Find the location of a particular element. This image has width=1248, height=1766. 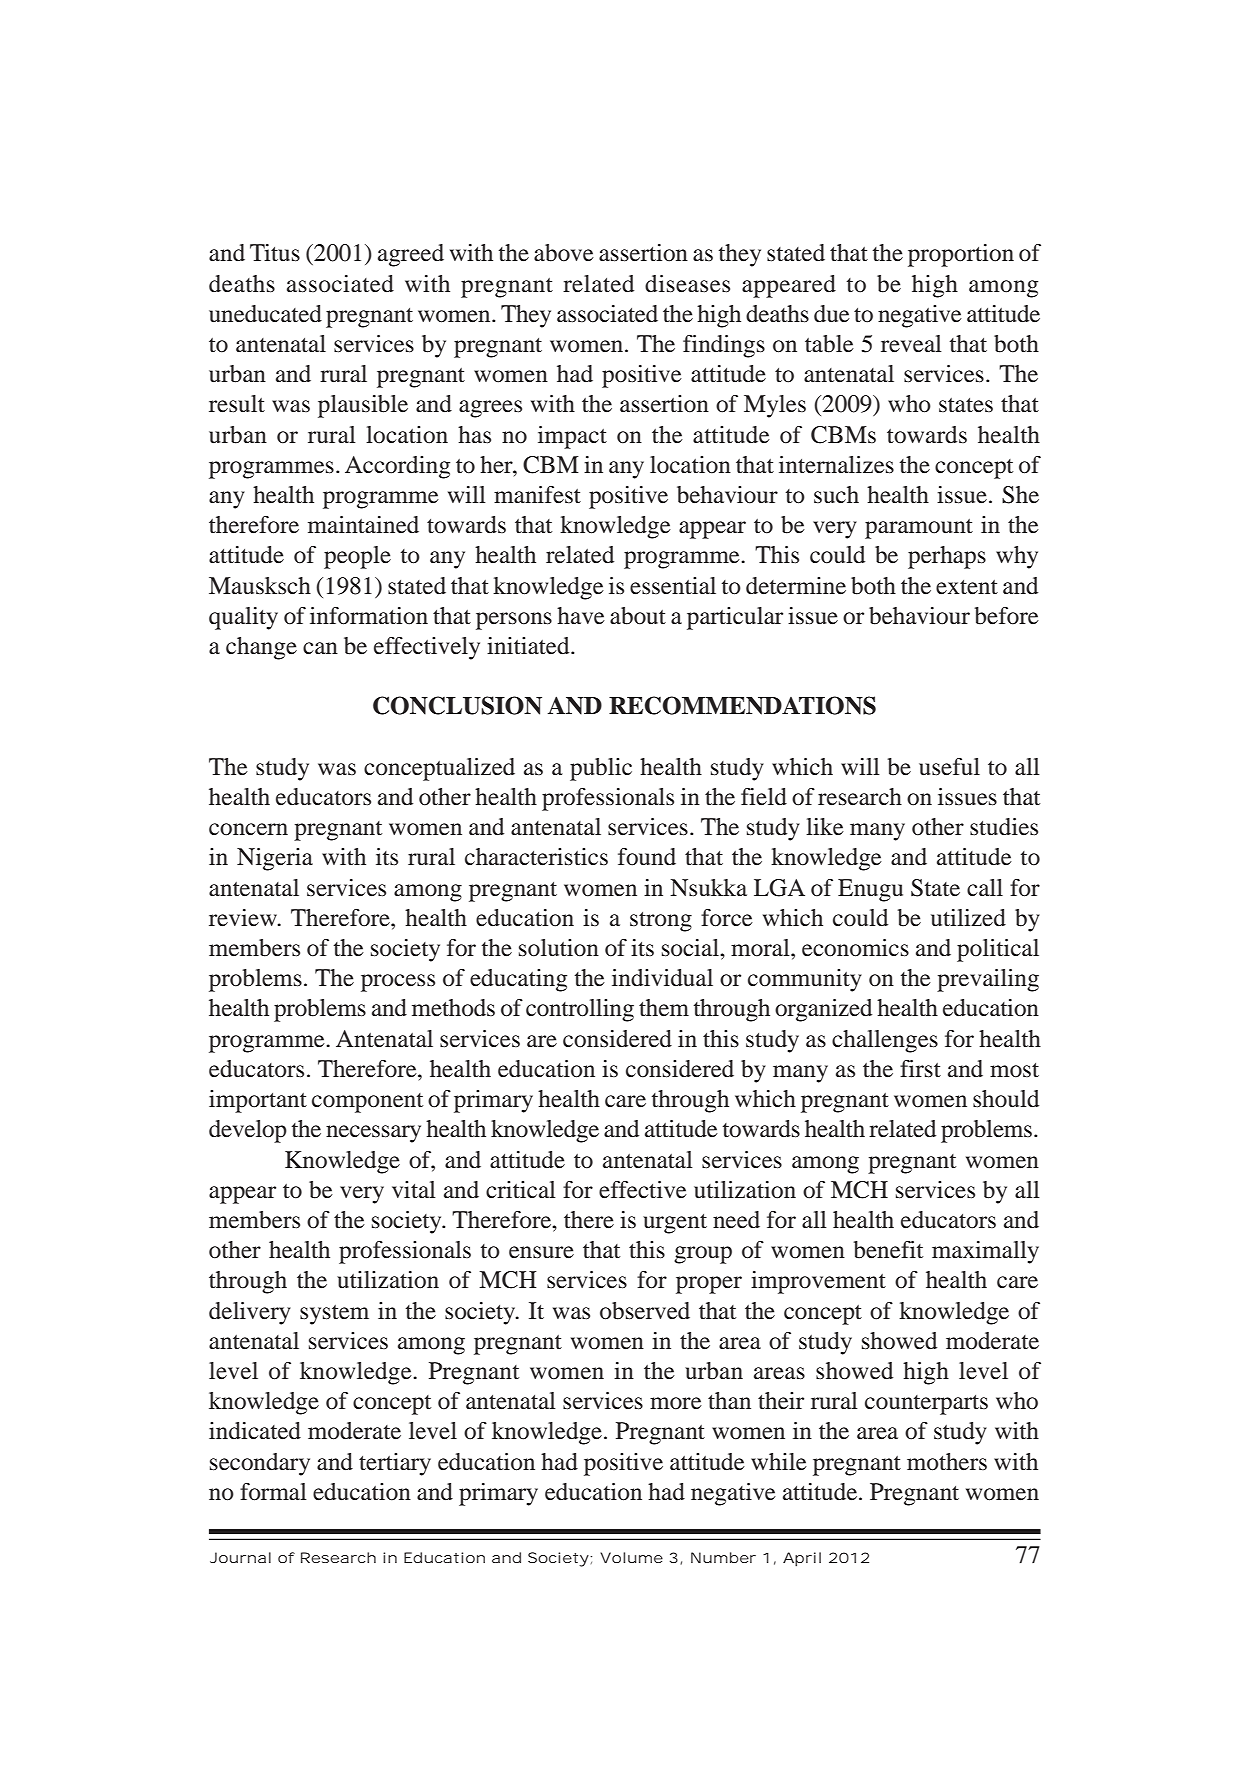

utilized is located at coordinates (968, 918).
